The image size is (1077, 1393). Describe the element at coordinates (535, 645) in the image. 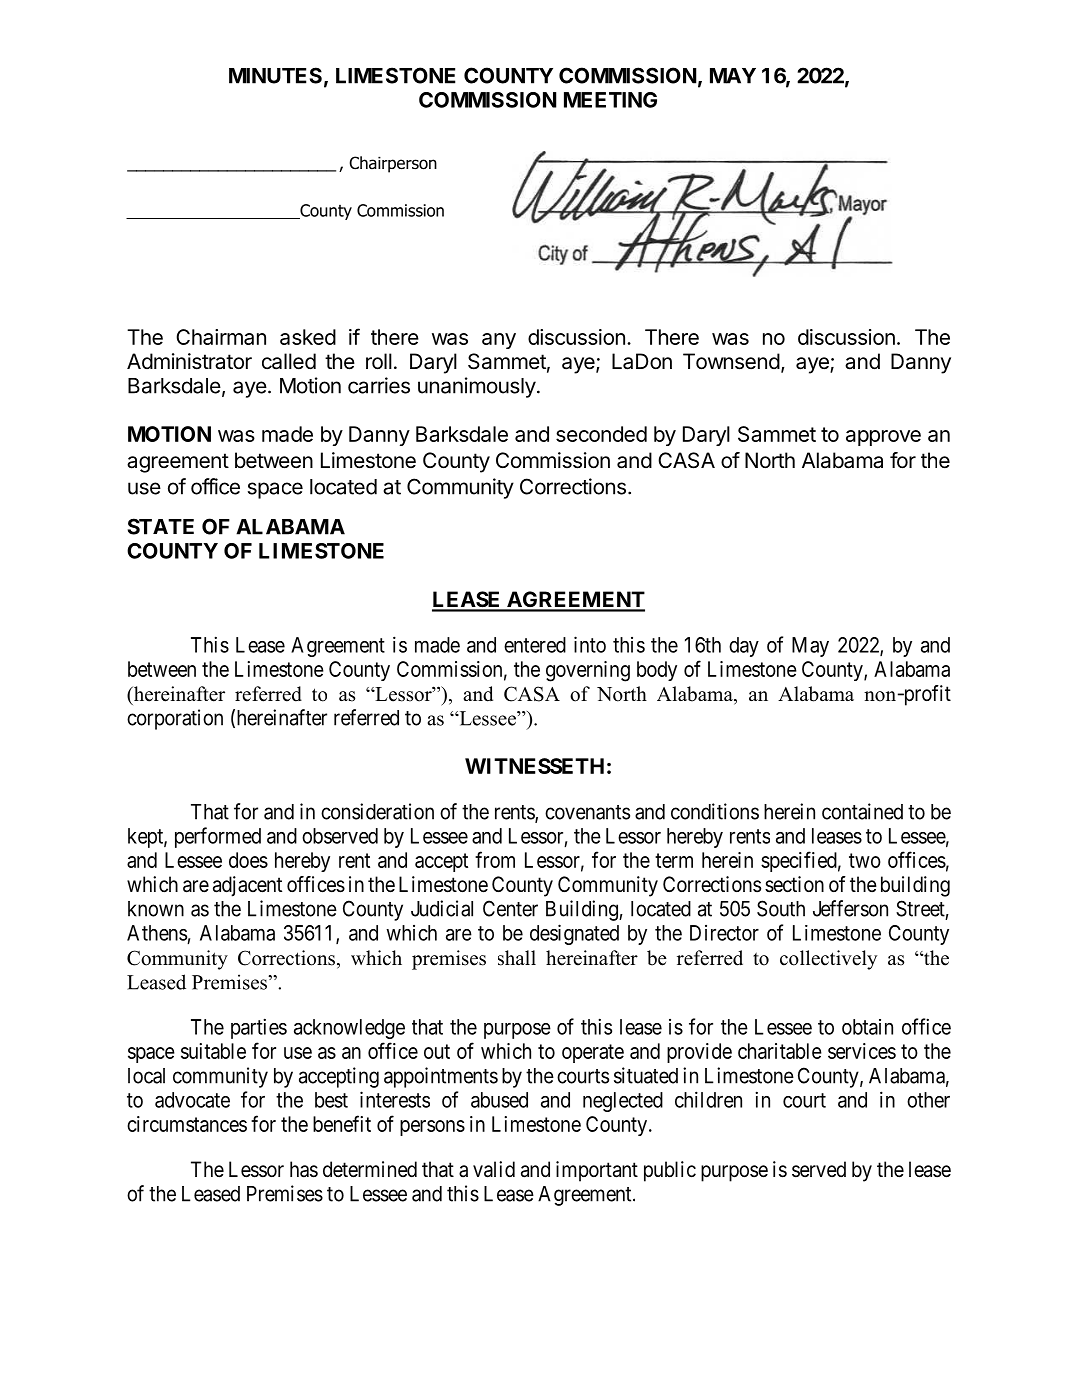

I see `entered` at that location.
